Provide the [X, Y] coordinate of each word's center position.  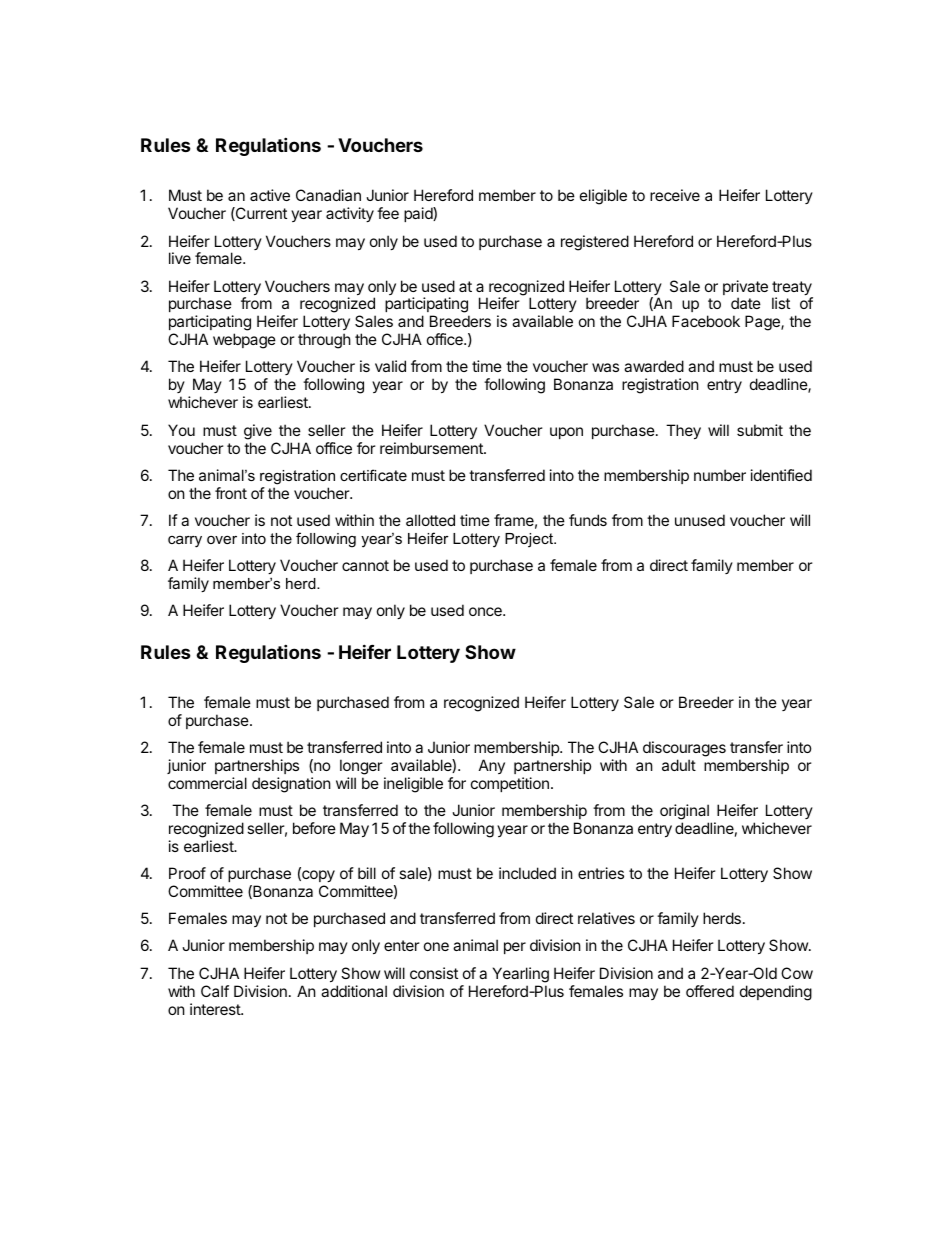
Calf [215, 991]
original [684, 812]
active [270, 195]
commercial [207, 783]
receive [675, 195]
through [324, 341]
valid [390, 366]
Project [530, 540]
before [314, 828]
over [222, 539]
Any [492, 766]
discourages [684, 749]
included [527, 873]
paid [419, 214]
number [720, 475]
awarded [654, 366]
